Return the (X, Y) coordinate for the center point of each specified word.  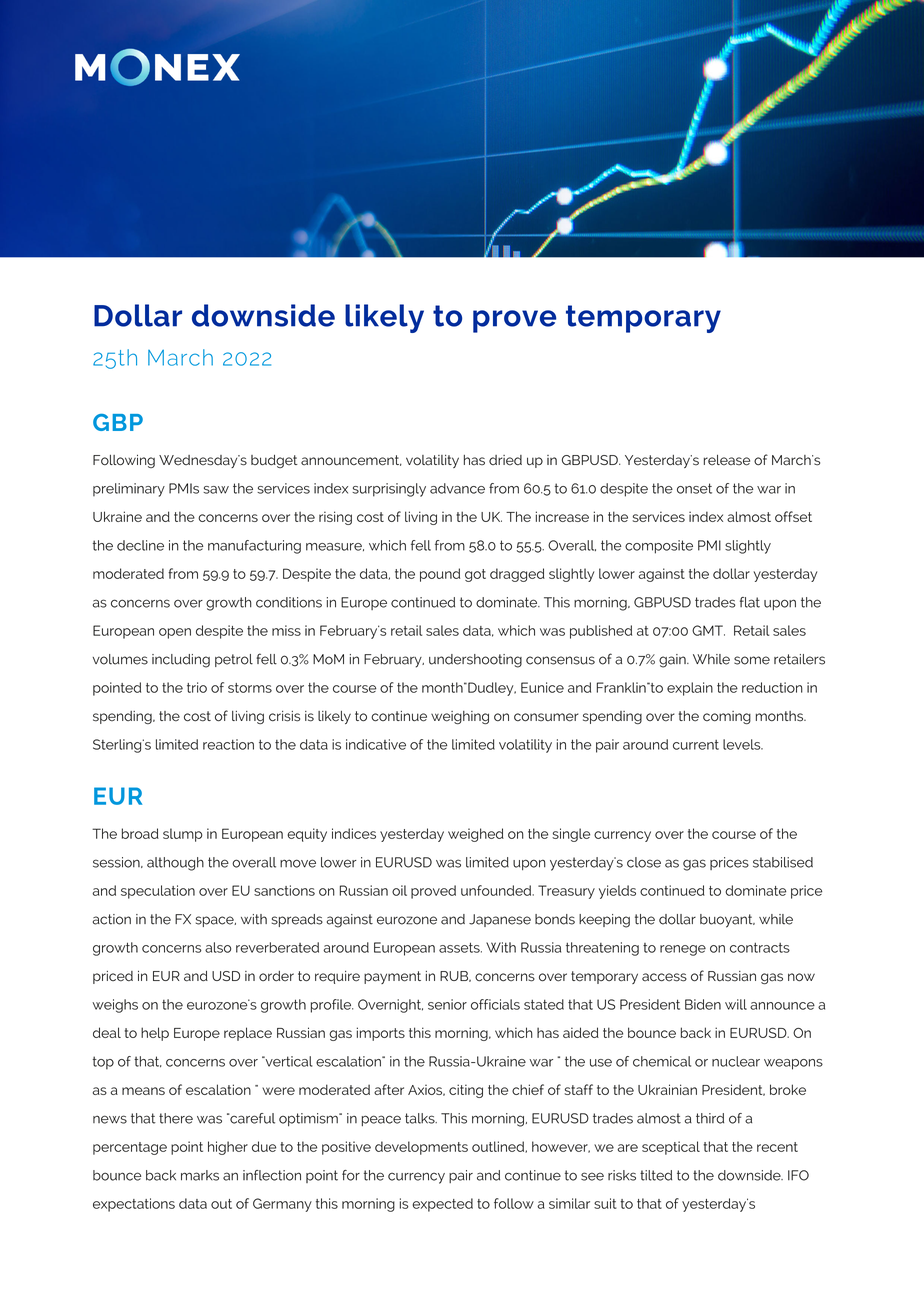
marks (200, 1175)
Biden (703, 1004)
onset (694, 488)
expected (442, 1205)
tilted (656, 1175)
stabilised (783, 862)
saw (216, 490)
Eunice (542, 687)
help (155, 1034)
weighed (476, 835)
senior (447, 1004)
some (752, 660)
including (181, 661)
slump (183, 835)
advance (457, 488)
